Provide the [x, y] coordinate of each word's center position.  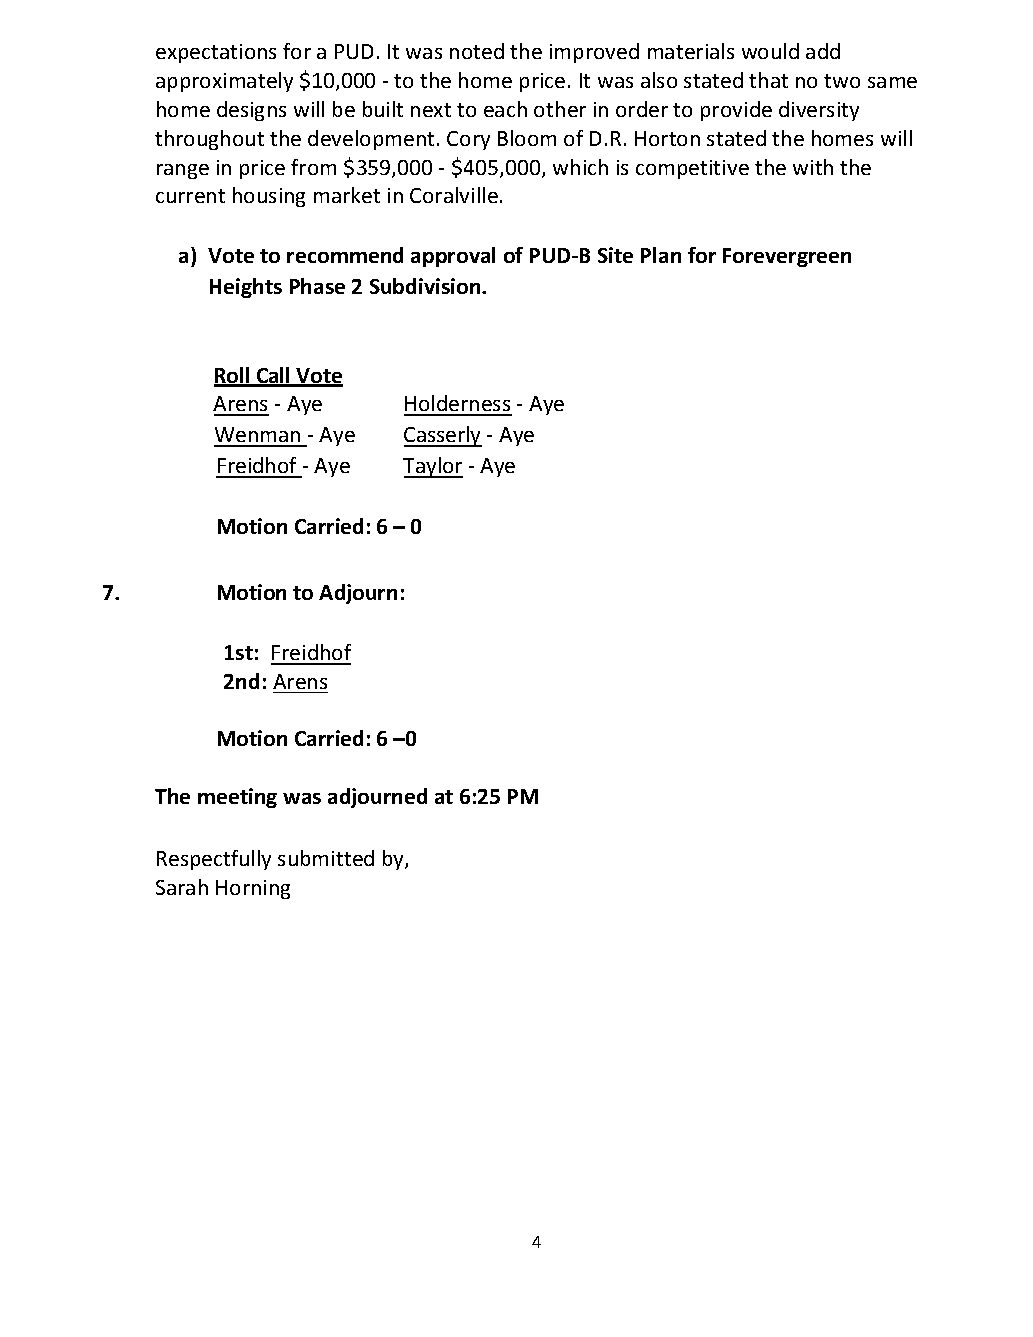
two [842, 81]
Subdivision [426, 286]
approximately [224, 82]
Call [273, 376]
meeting [237, 798]
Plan [661, 255]
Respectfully [214, 860]
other [560, 109]
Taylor [433, 467]
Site [615, 255]
